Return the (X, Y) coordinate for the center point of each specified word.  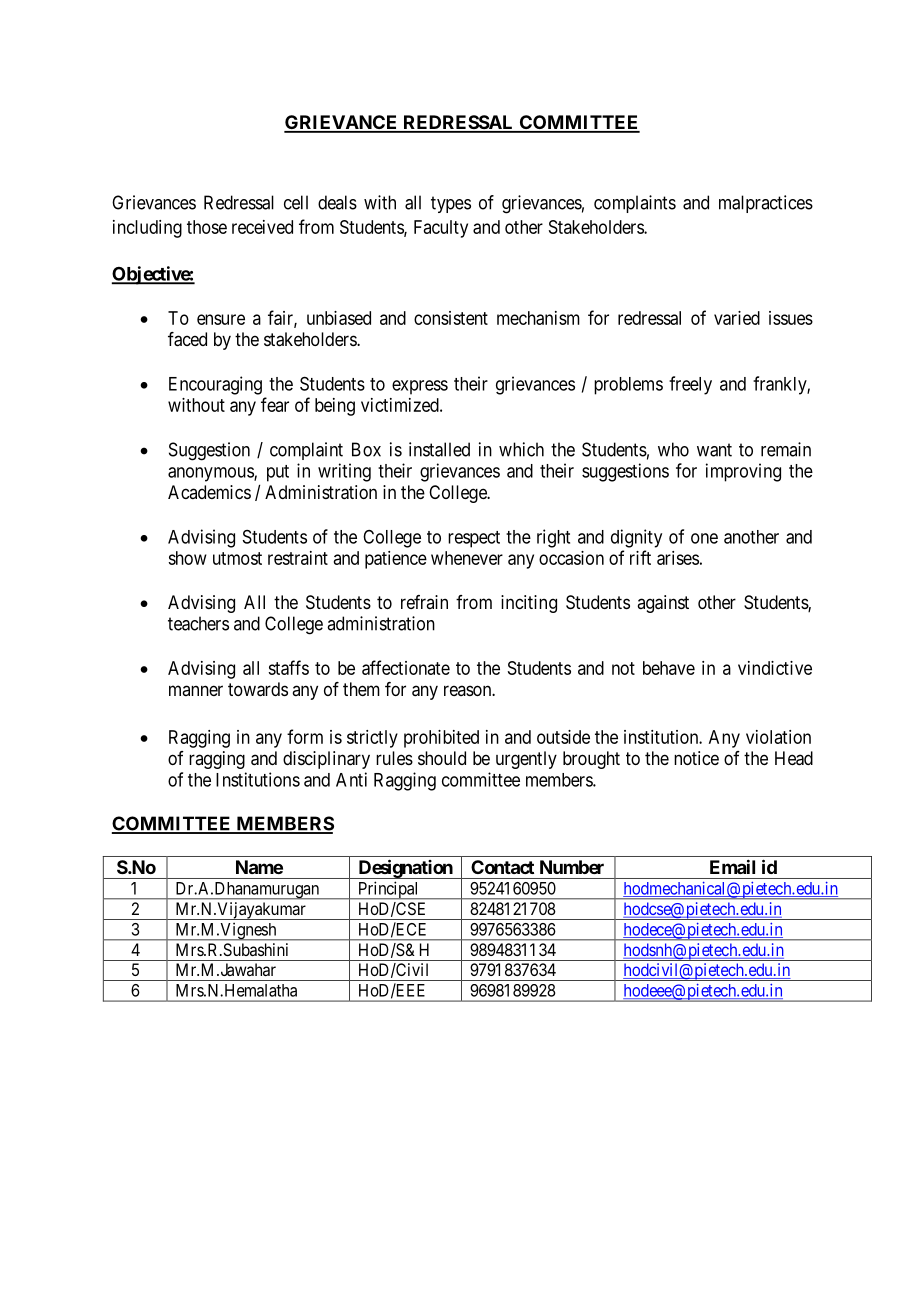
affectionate (406, 667)
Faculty (441, 229)
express (420, 387)
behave (669, 668)
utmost (237, 558)
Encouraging (215, 385)
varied (737, 318)
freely (690, 385)
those (207, 227)
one (704, 538)
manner (196, 690)
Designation (405, 869)
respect (474, 539)
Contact (502, 867)
